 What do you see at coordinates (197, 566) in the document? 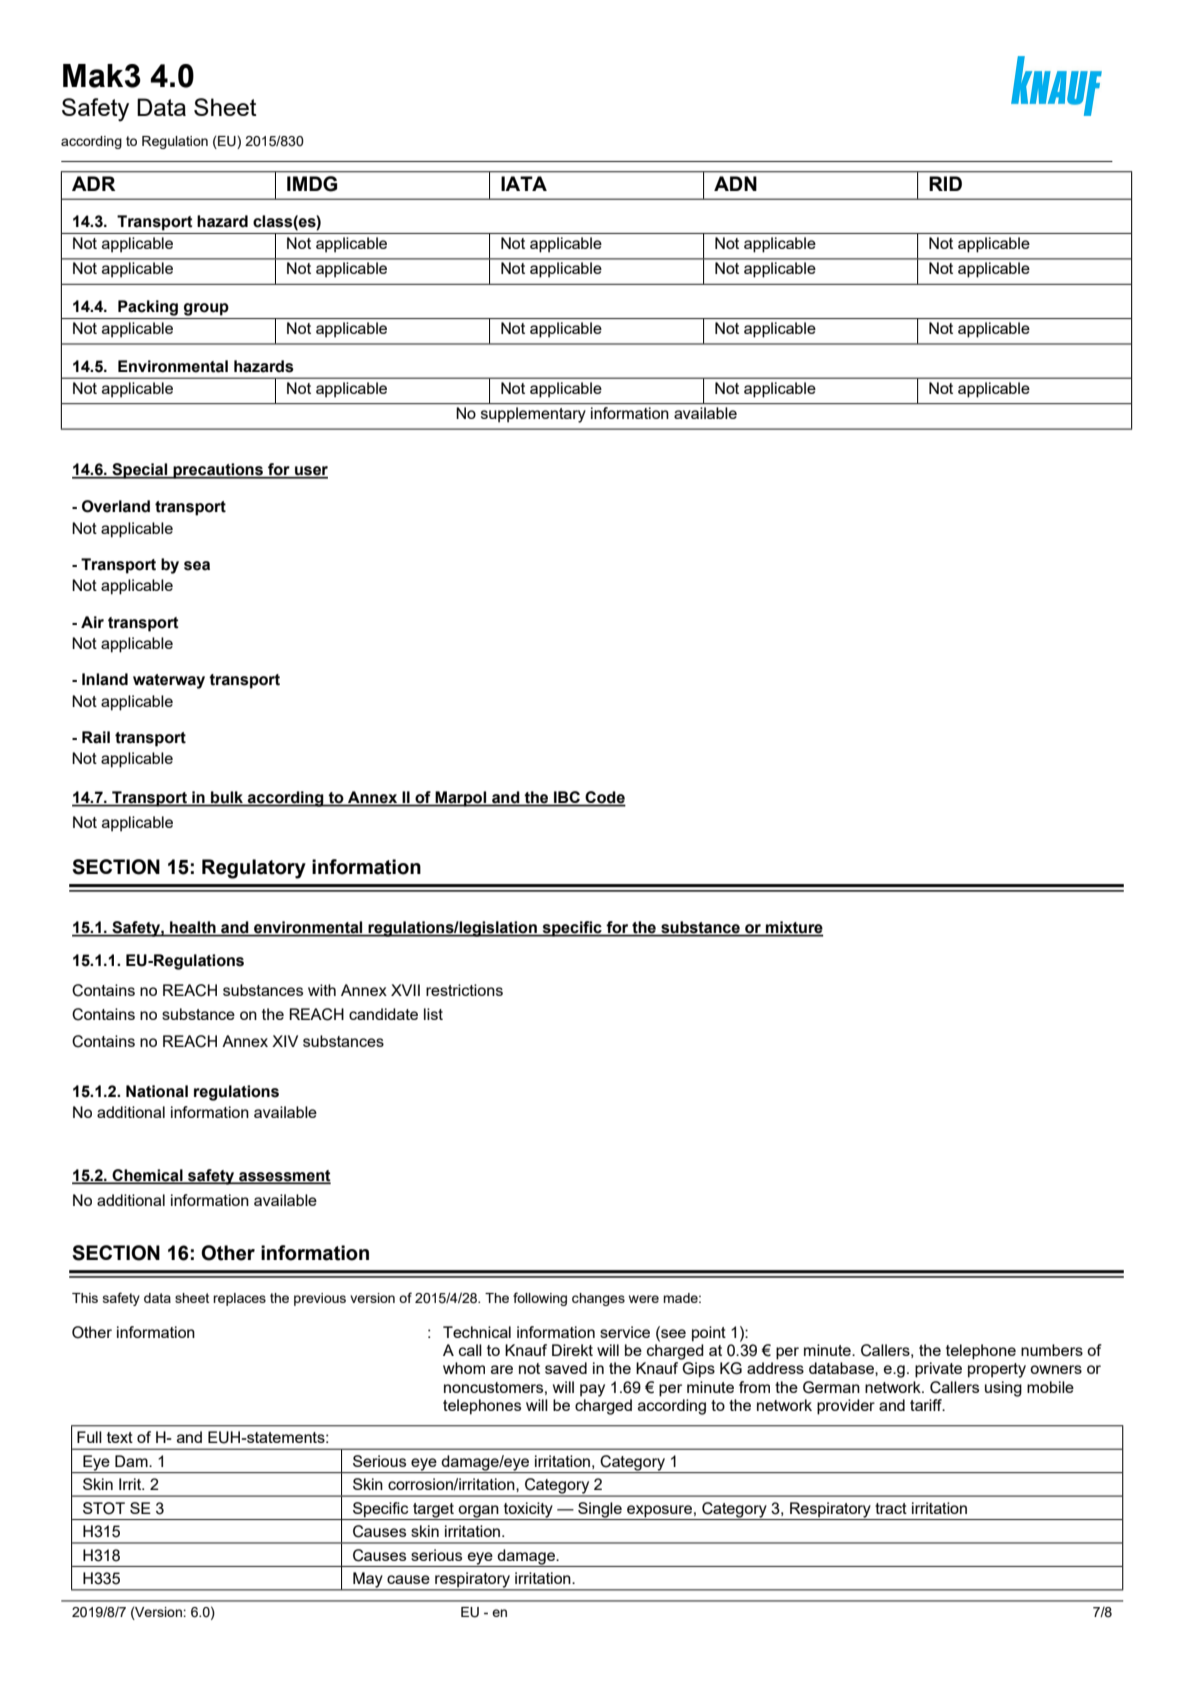
I see `sea` at bounding box center [197, 566].
